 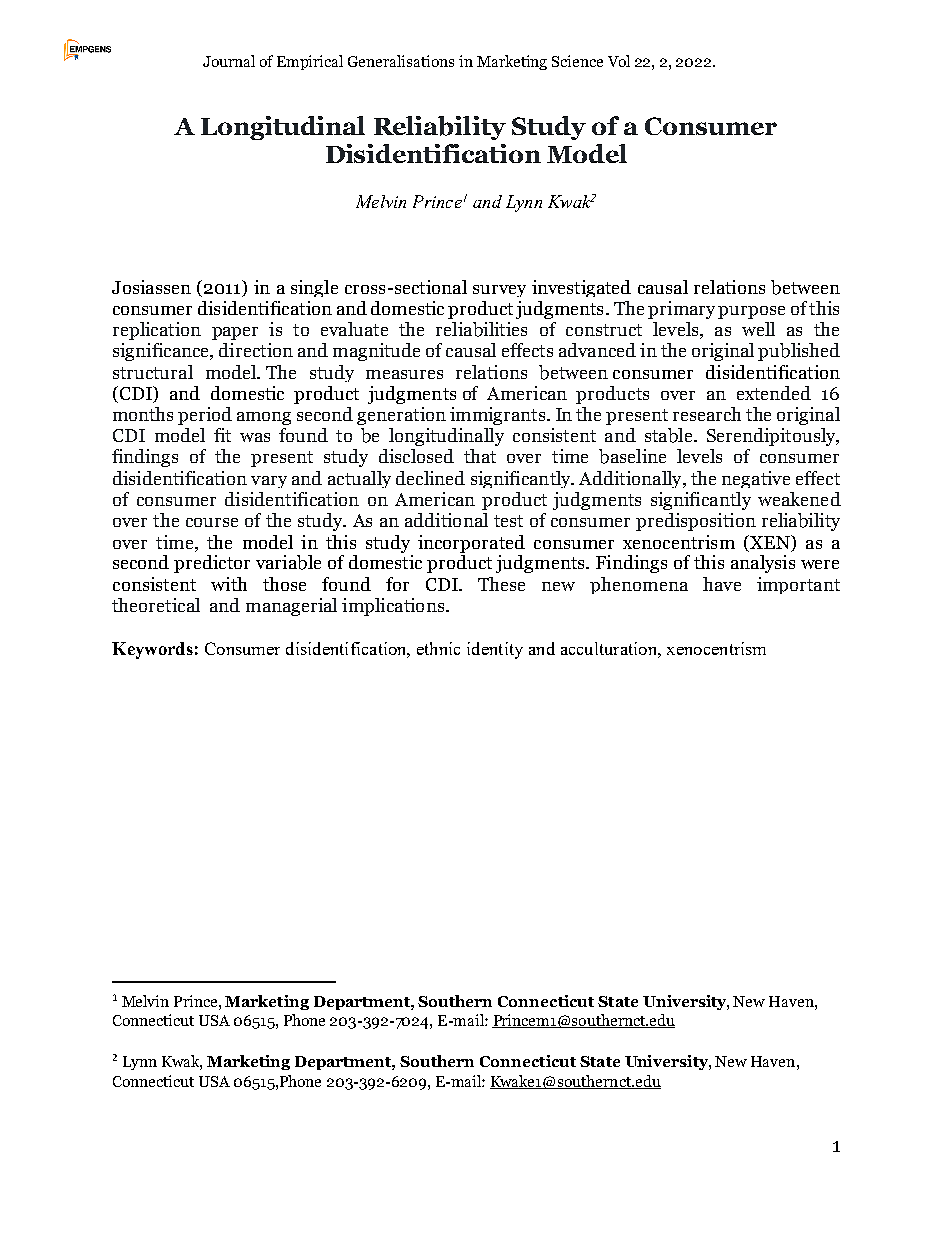 I want to click on Generalisations, so click(x=401, y=61).
